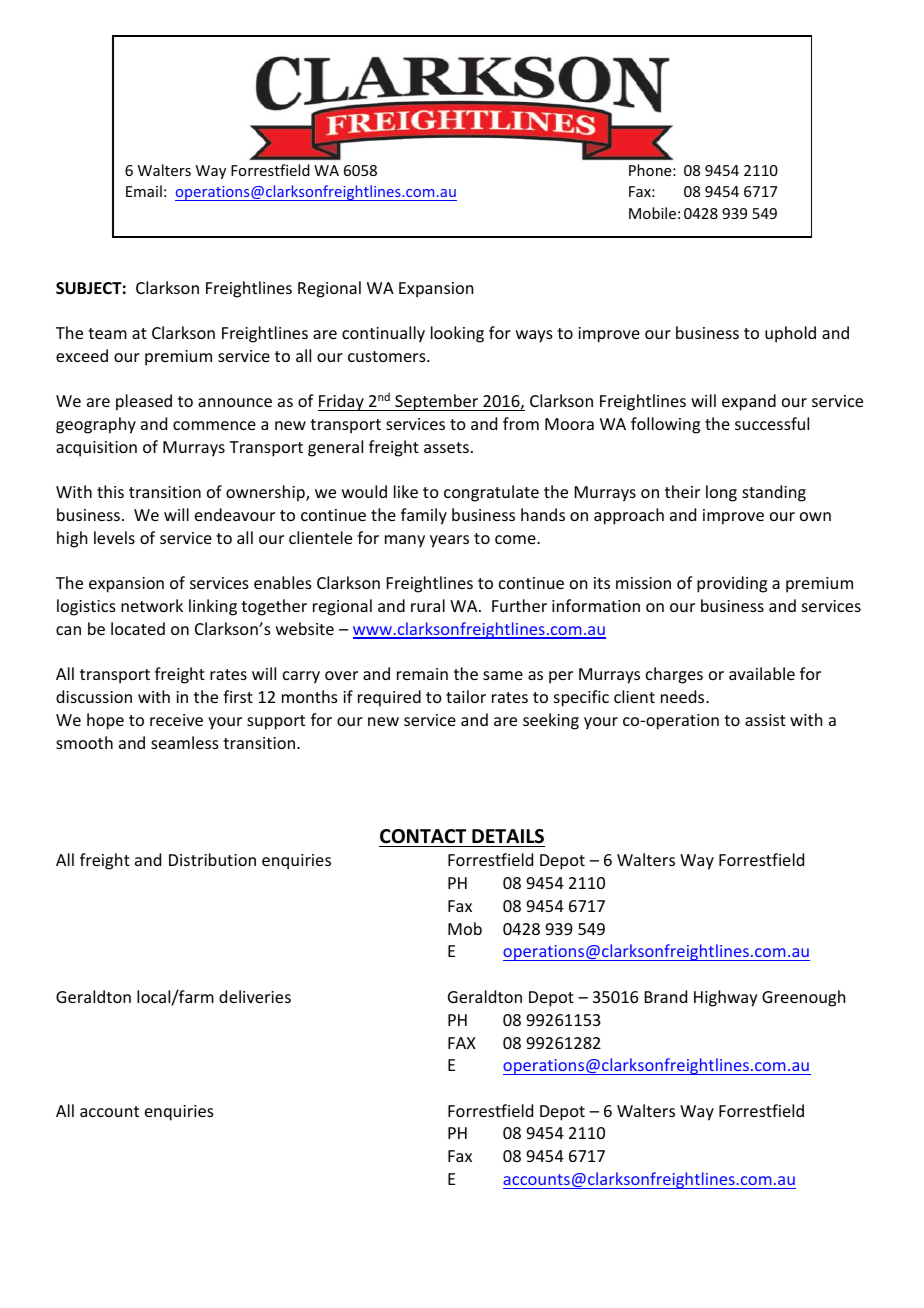 Image resolution: width=924 pixels, height=1308 pixels. What do you see at coordinates (255, 996) in the screenshot?
I see `deliveries` at bounding box center [255, 996].
